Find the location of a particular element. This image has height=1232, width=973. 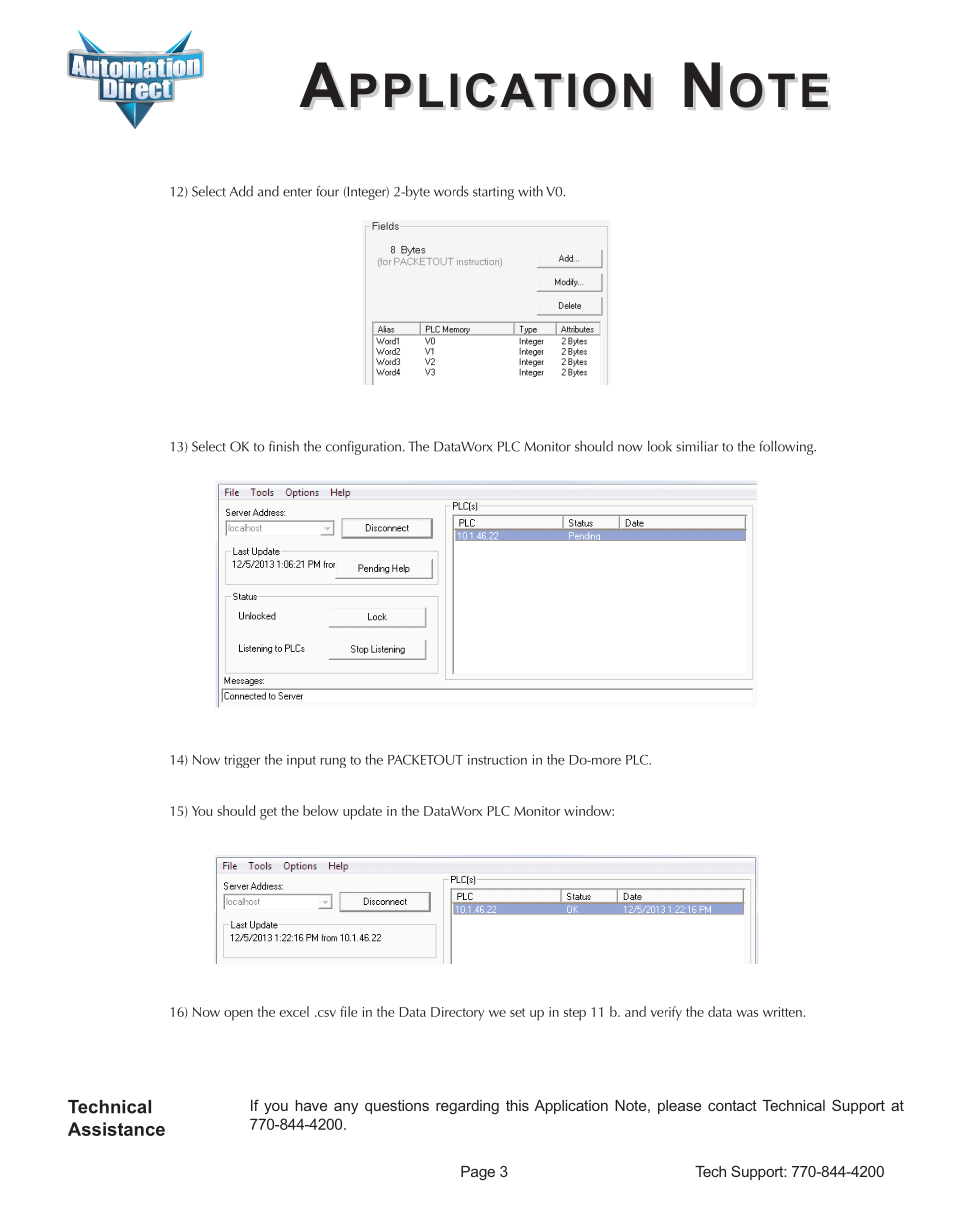

get is located at coordinates (268, 813).
